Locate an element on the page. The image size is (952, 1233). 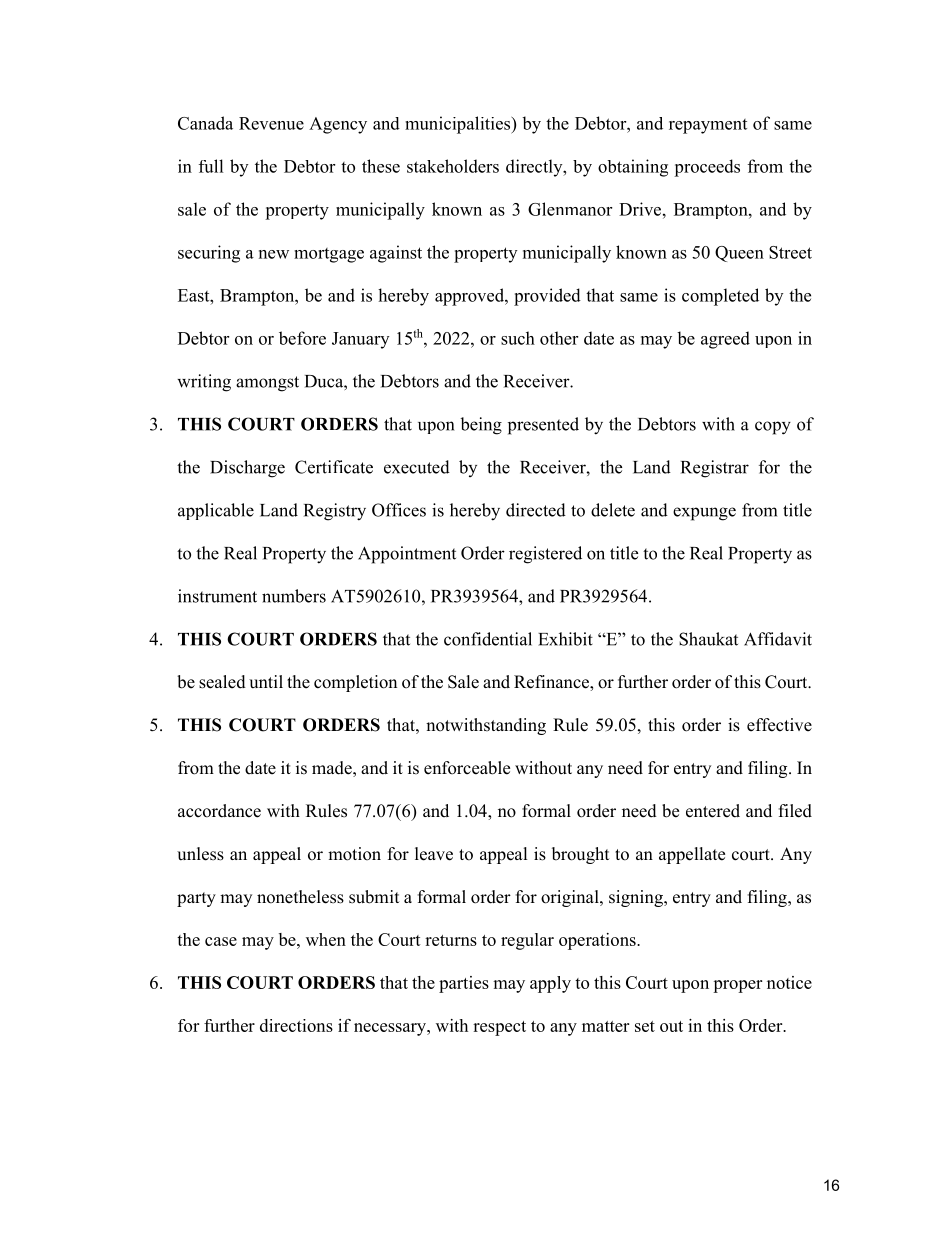
enforceable is located at coordinates (467, 768).
